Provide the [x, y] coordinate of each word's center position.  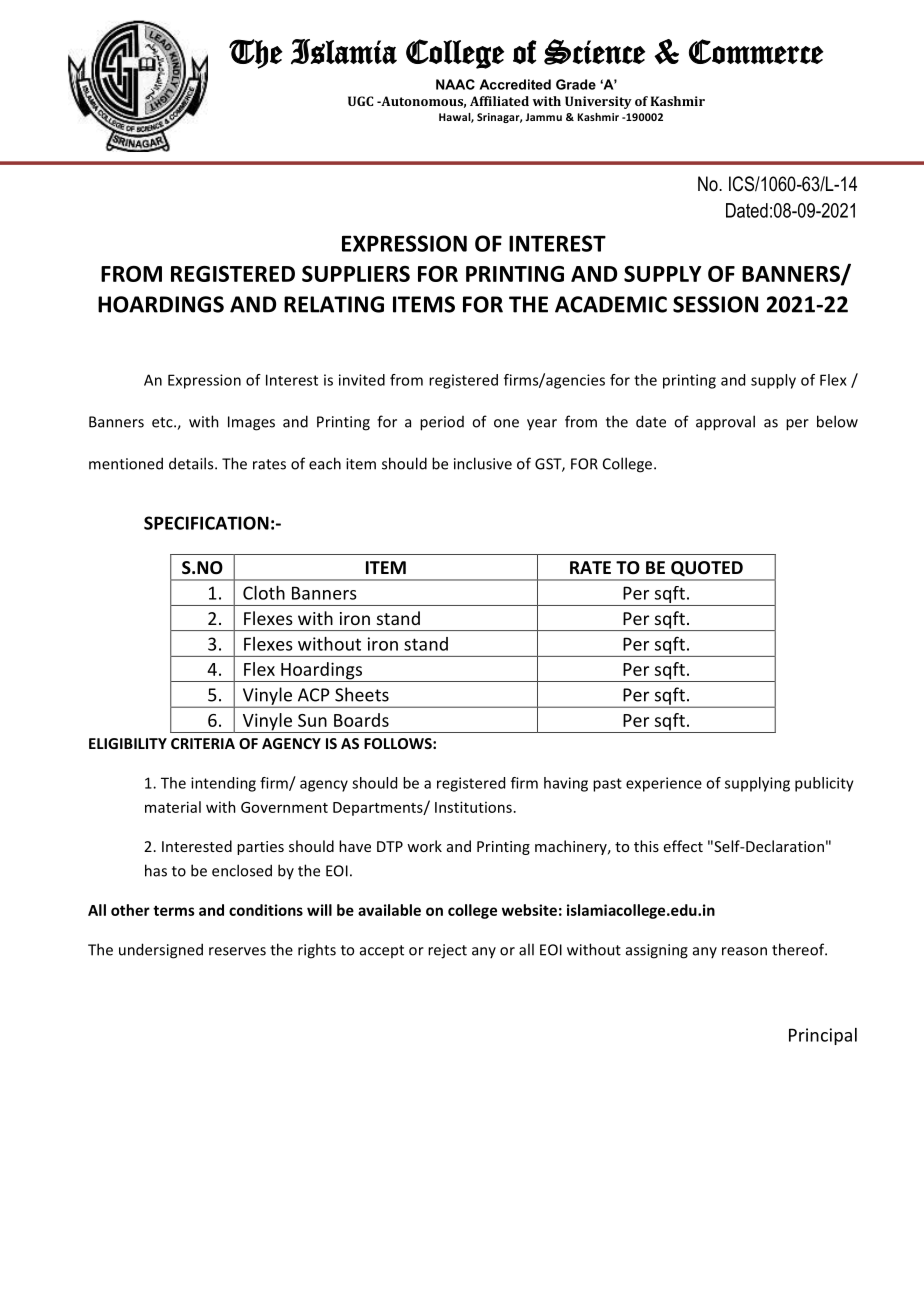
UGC [360, 101]
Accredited [515, 84]
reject [447, 951]
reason [744, 951]
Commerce [756, 51]
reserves [237, 951]
